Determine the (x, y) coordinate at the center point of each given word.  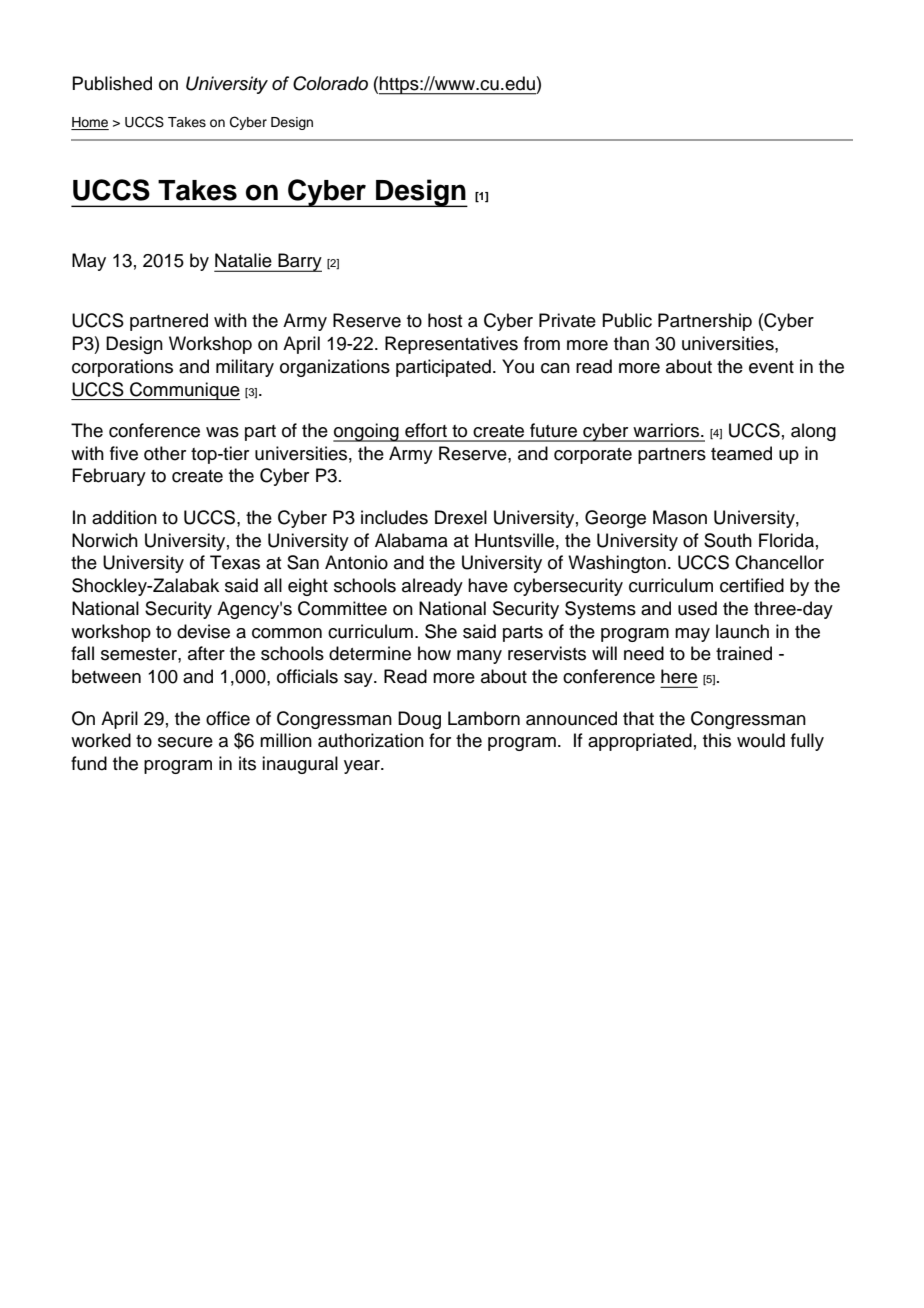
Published (112, 83)
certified (752, 585)
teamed (741, 453)
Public (627, 320)
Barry (299, 262)
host (445, 320)
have (488, 585)
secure (185, 742)
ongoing (367, 432)
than (631, 343)
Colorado (330, 83)
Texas (235, 562)
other (165, 453)
